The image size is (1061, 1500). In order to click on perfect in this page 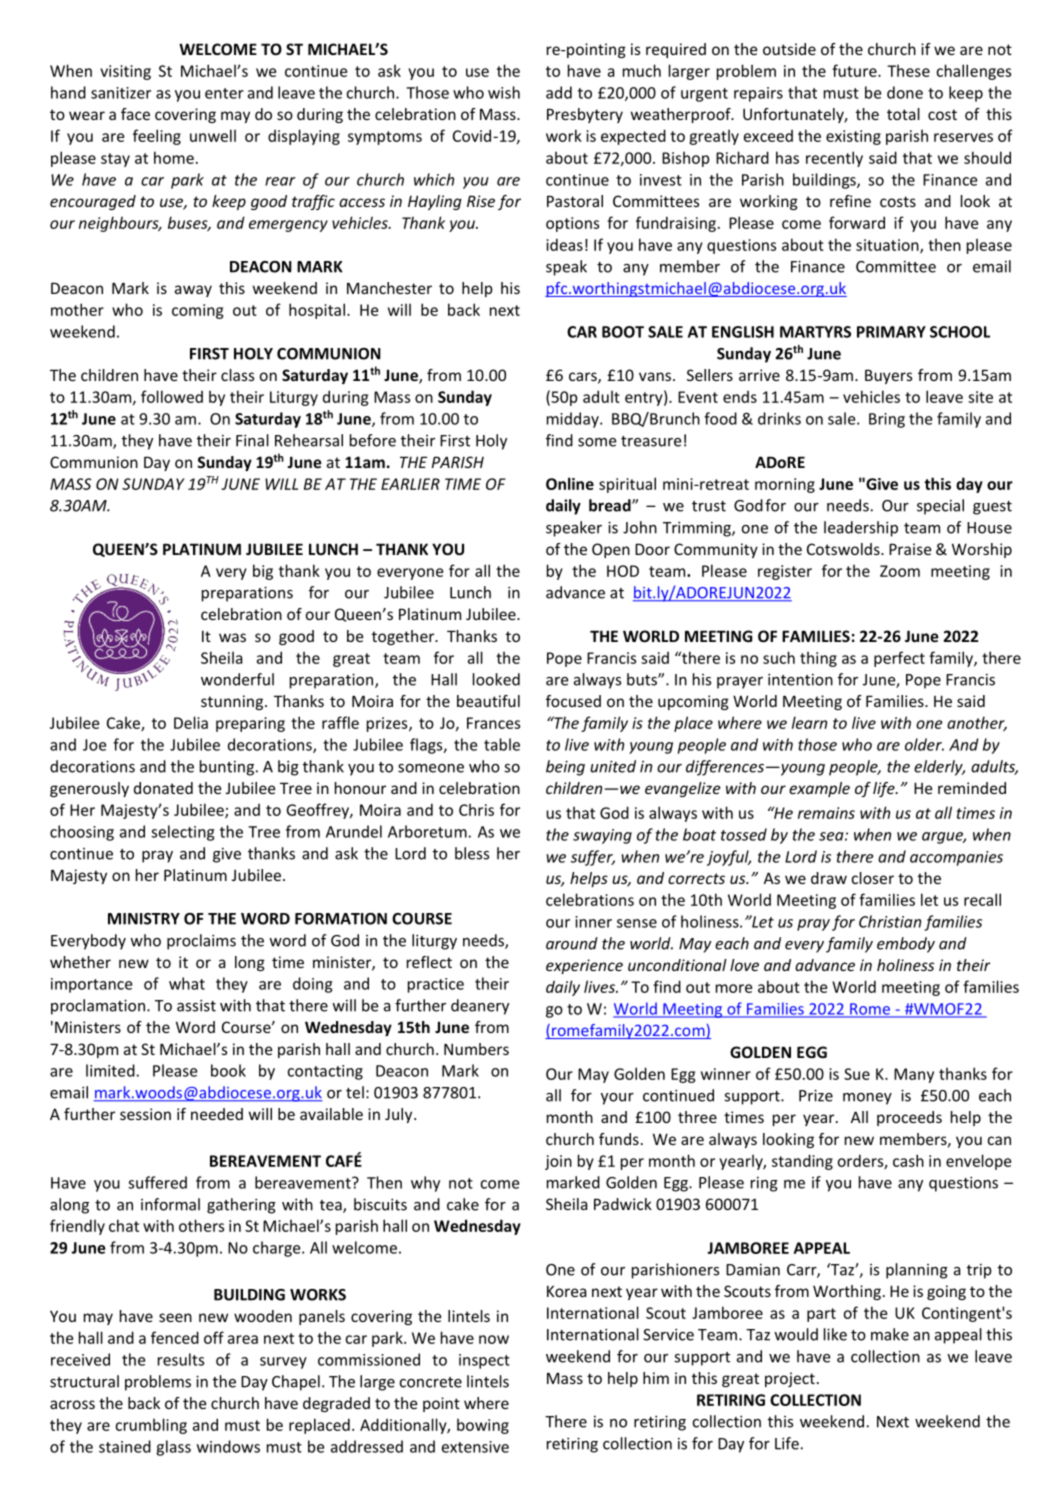, I will do `click(899, 659)`.
